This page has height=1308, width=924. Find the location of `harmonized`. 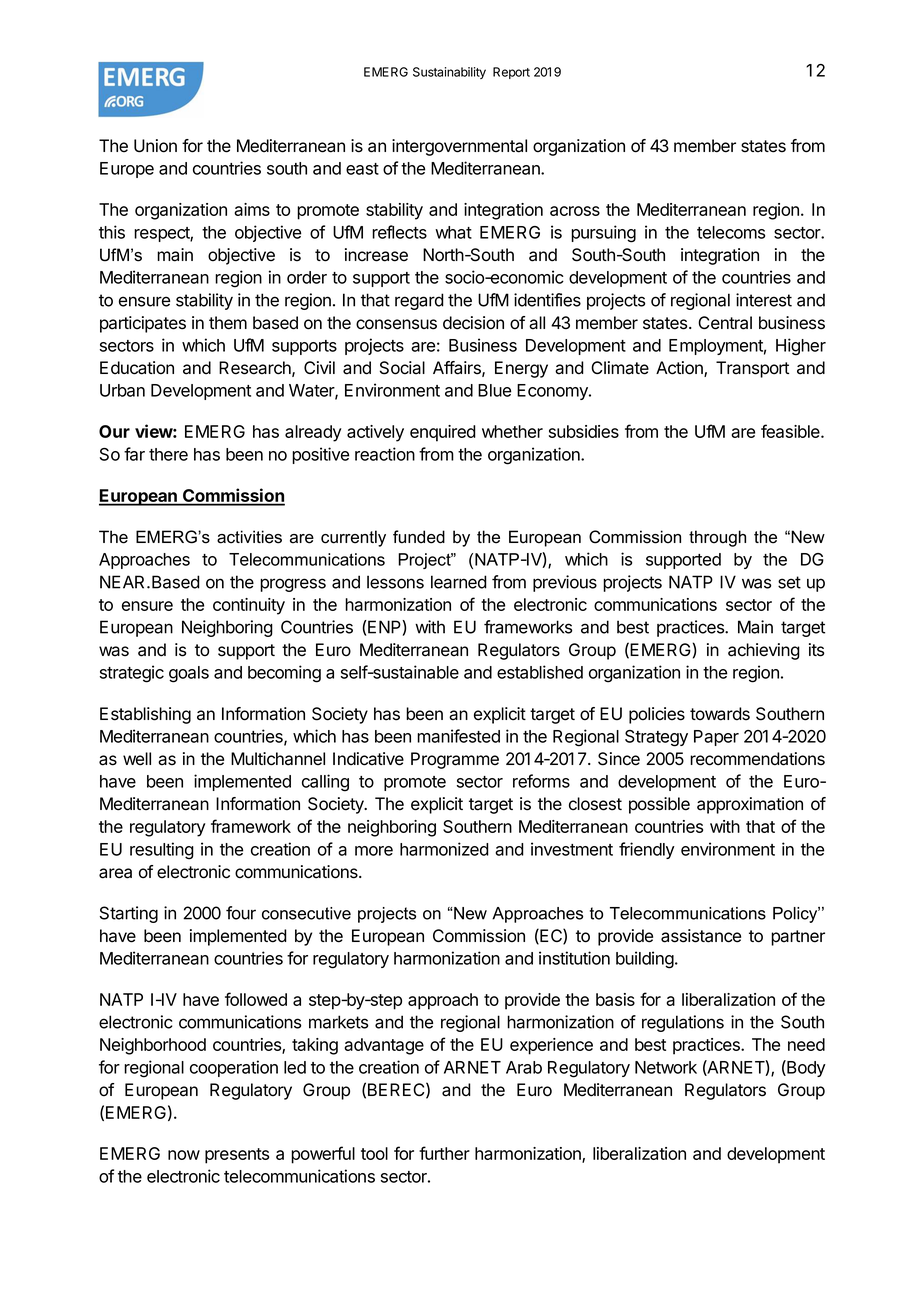

harmonized is located at coordinates (444, 849).
